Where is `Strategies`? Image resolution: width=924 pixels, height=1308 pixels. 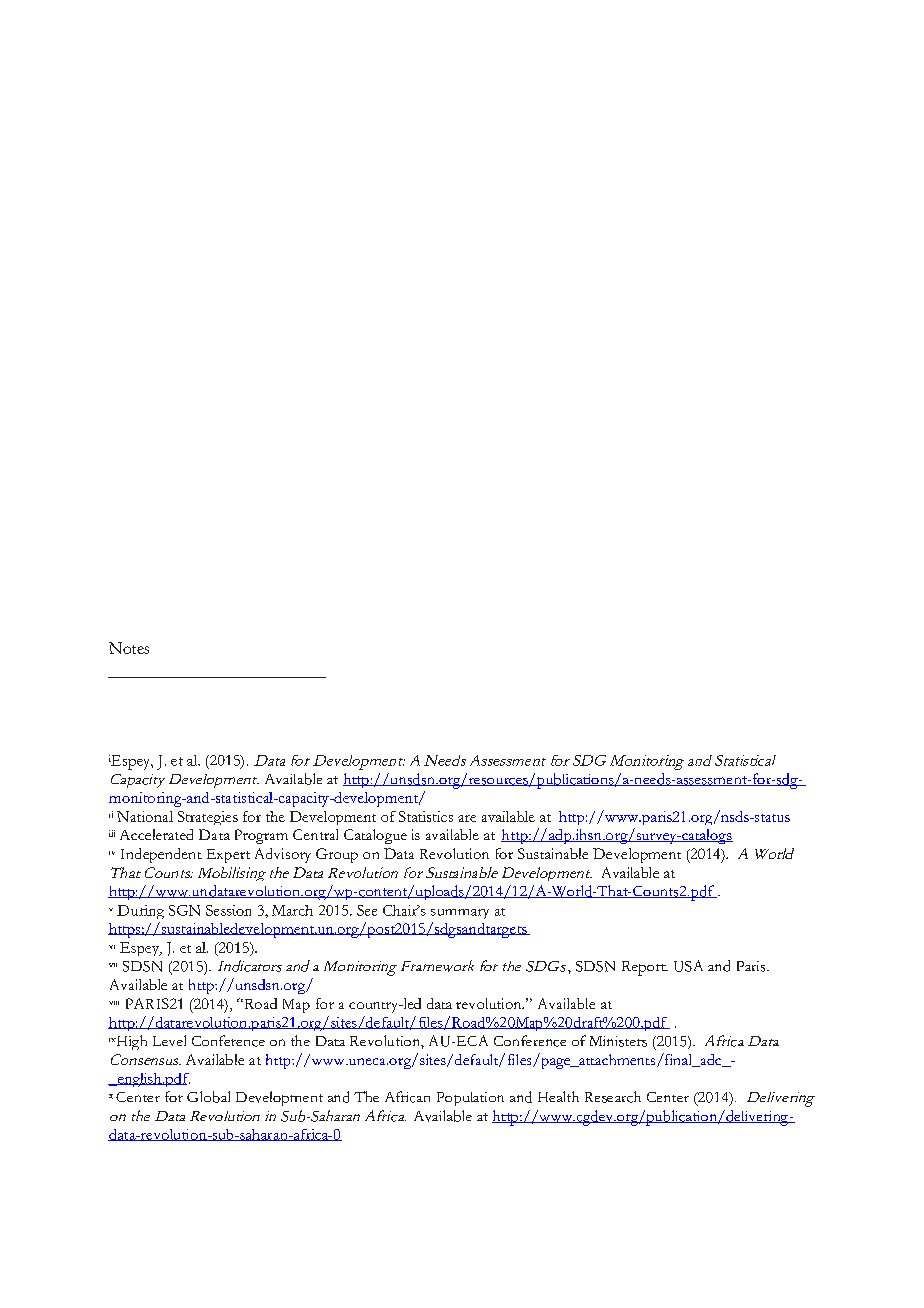 Strategies is located at coordinates (208, 818).
